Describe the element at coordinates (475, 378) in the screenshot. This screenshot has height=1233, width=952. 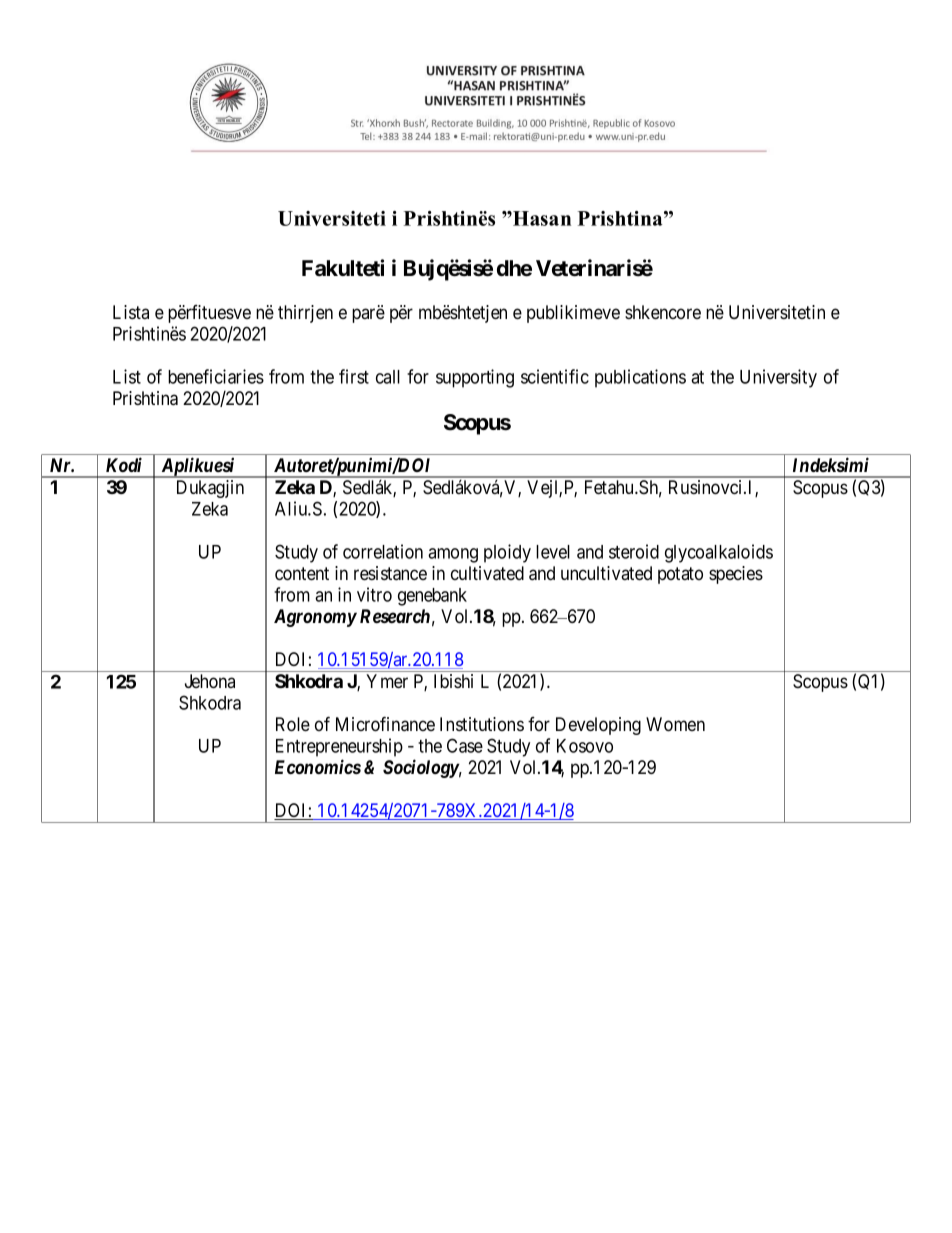
I see `supporting` at that location.
